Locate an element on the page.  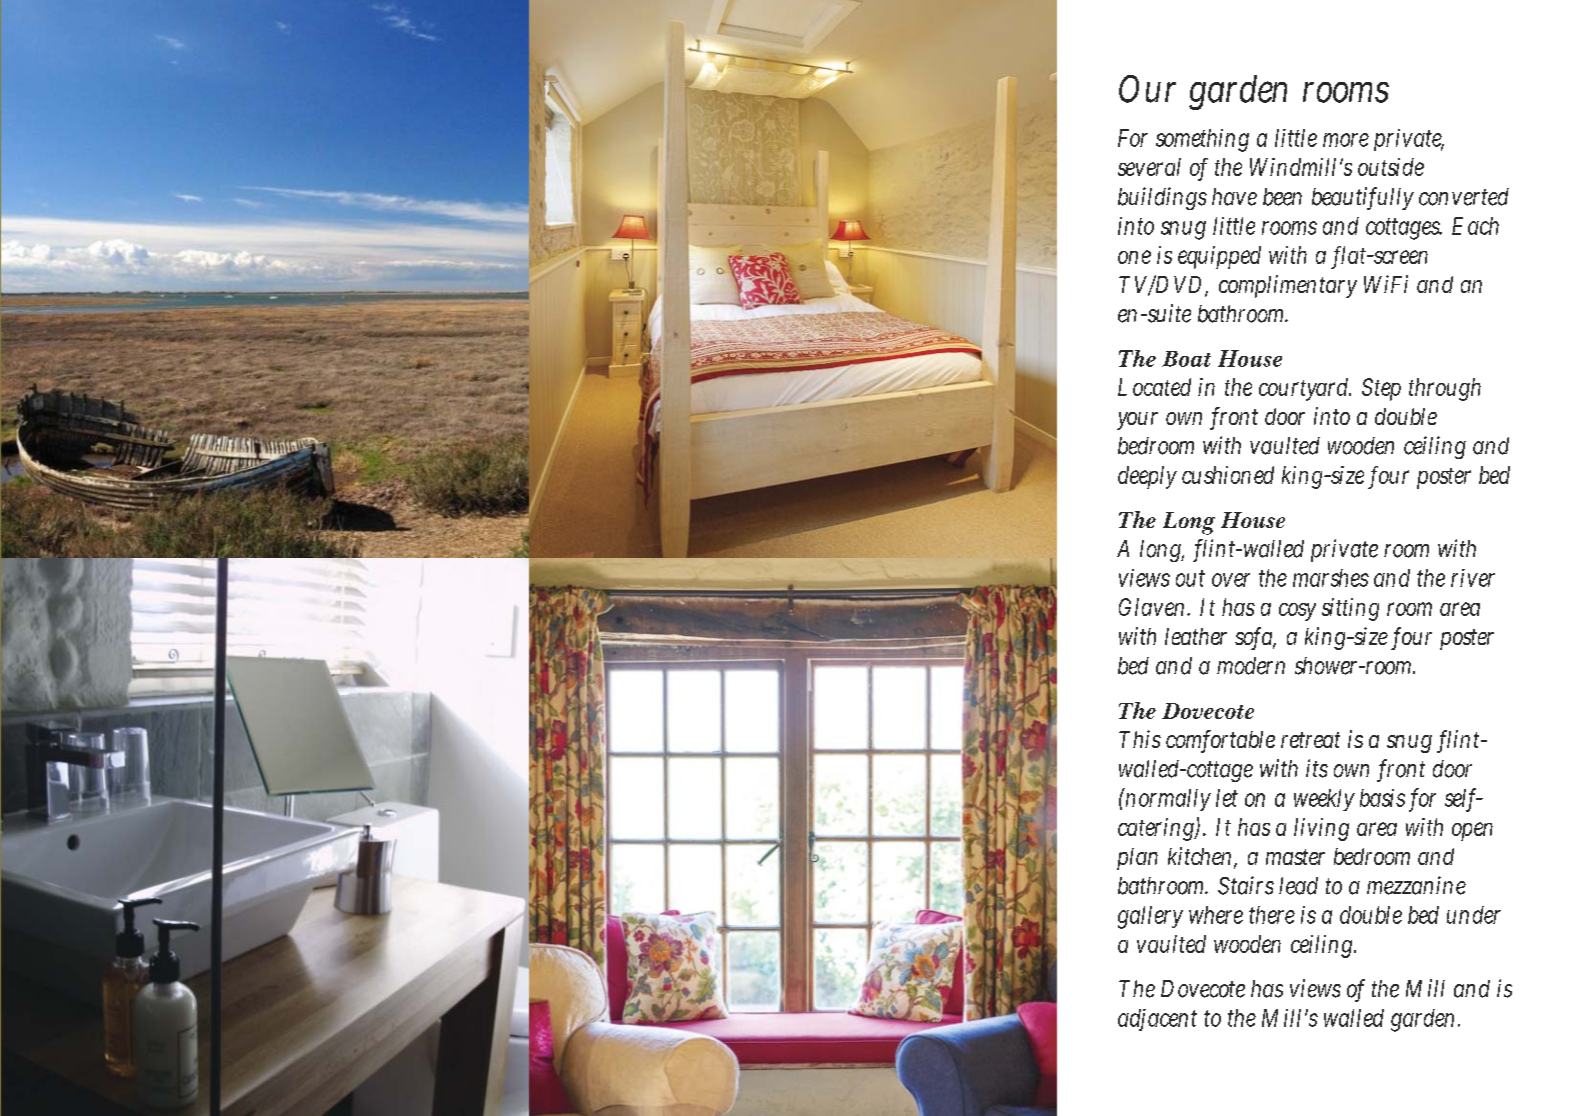
Boat is located at coordinates (1186, 359).
